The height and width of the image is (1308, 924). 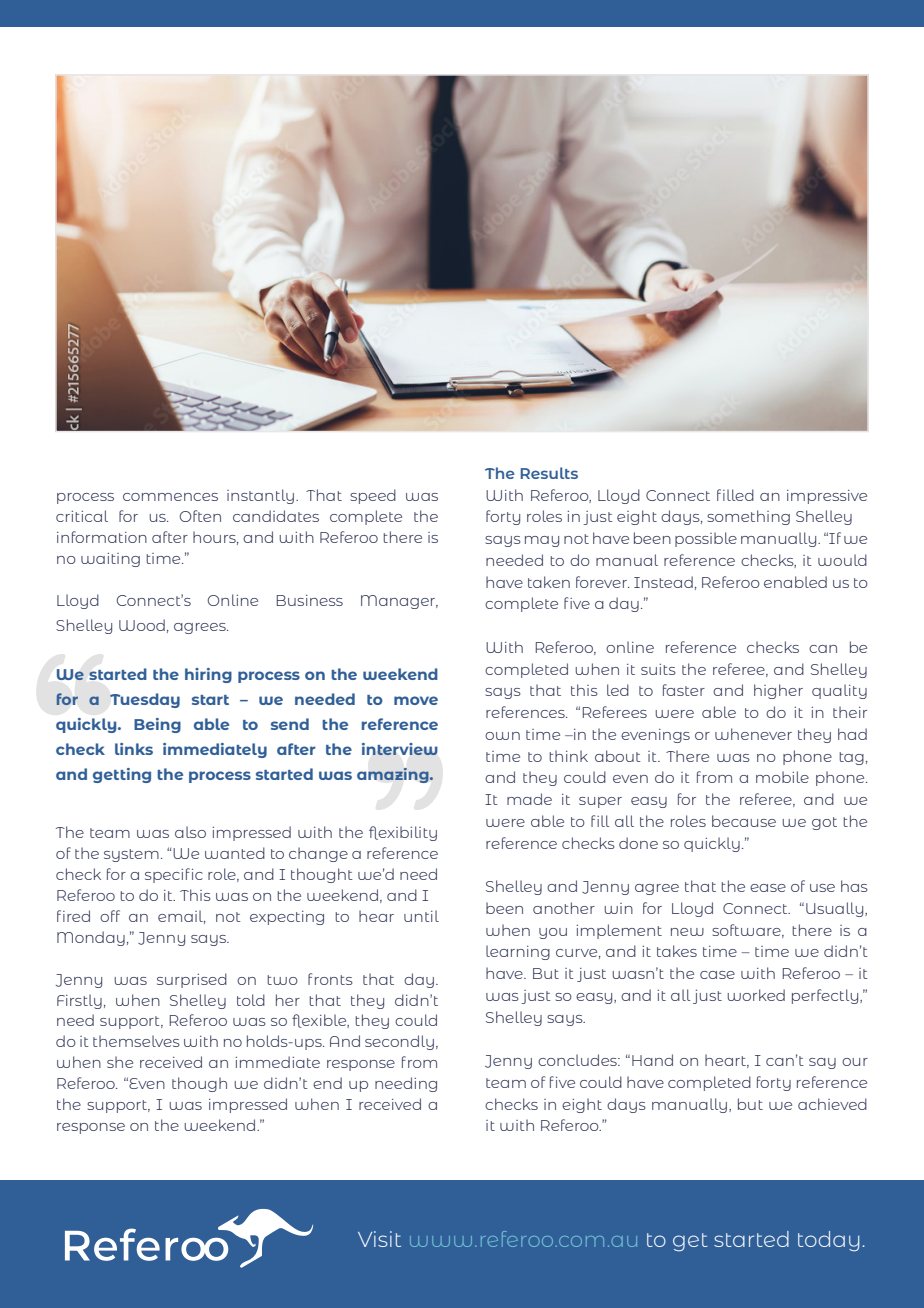 I want to click on Visit, so click(x=379, y=1239).
